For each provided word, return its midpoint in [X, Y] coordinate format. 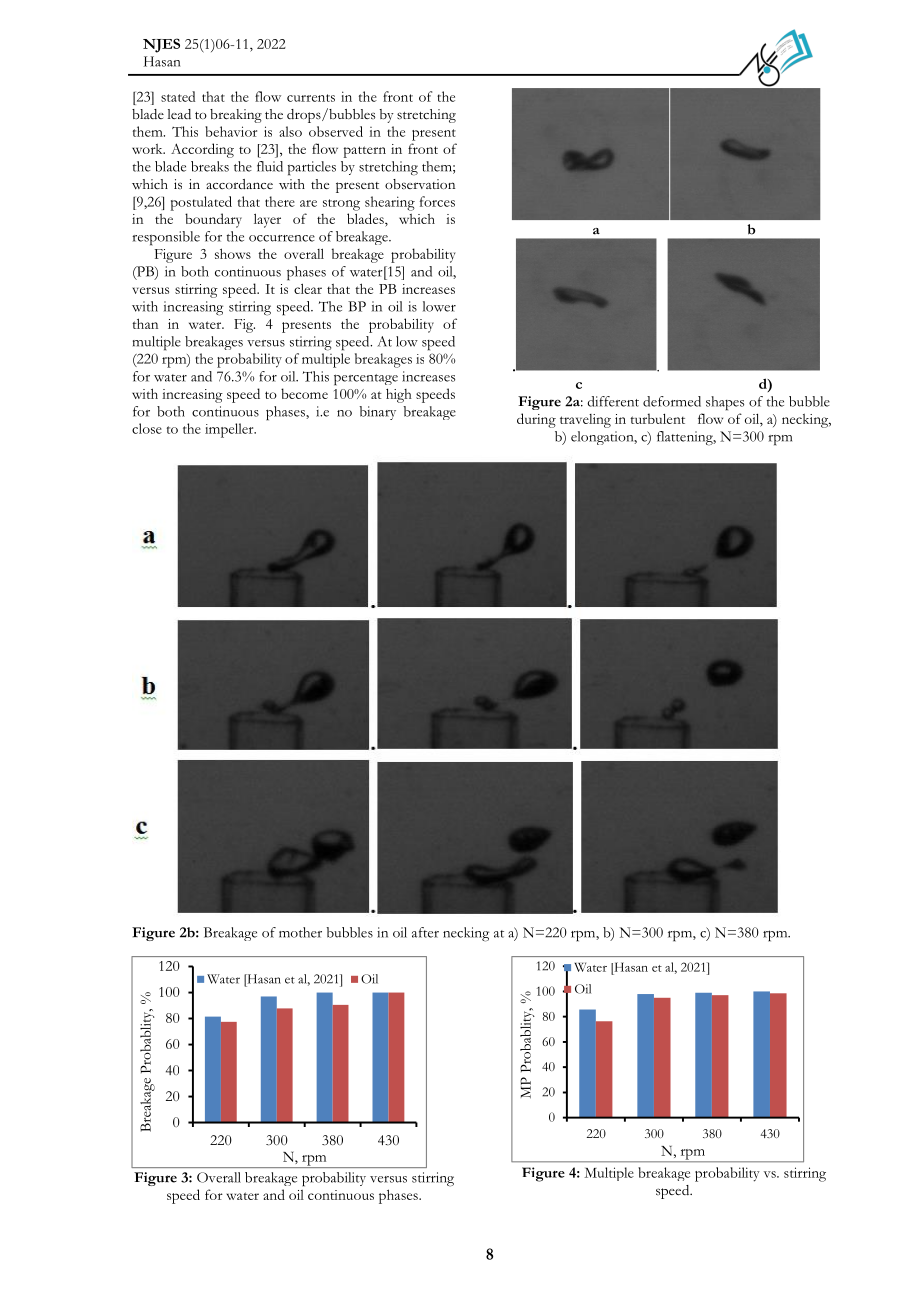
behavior [231, 131]
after [425, 932]
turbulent [657, 418]
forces [437, 201]
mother [300, 932]
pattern [365, 152]
